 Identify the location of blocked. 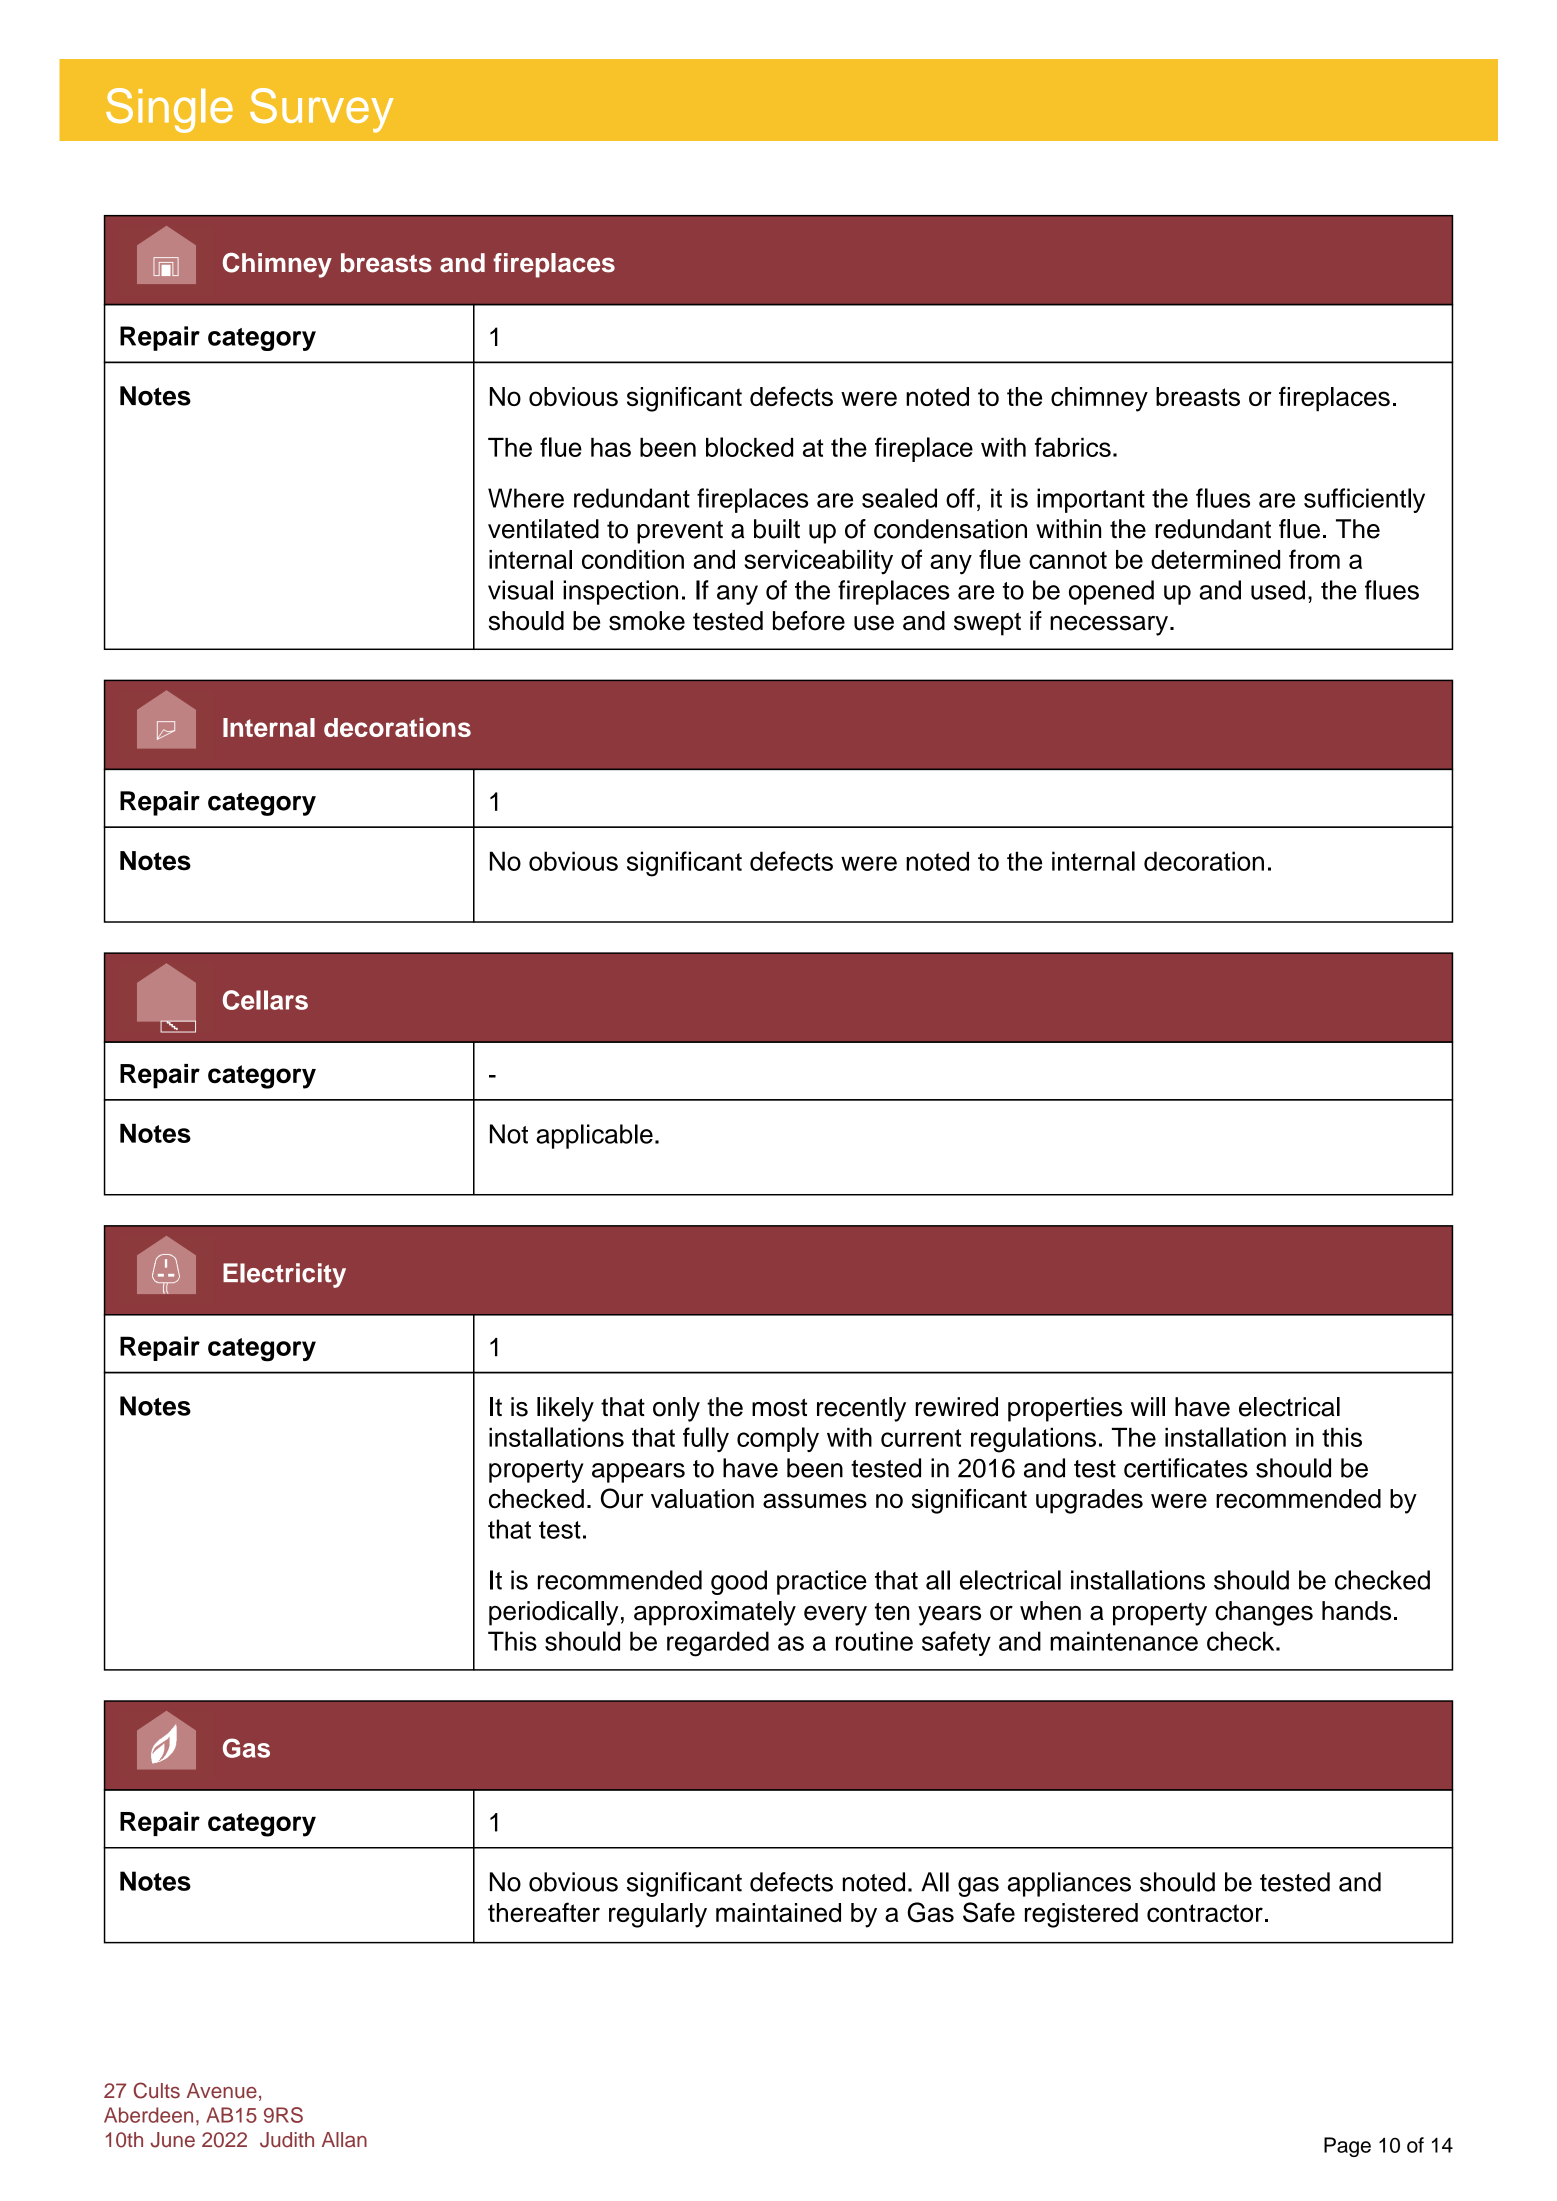
(749, 447).
